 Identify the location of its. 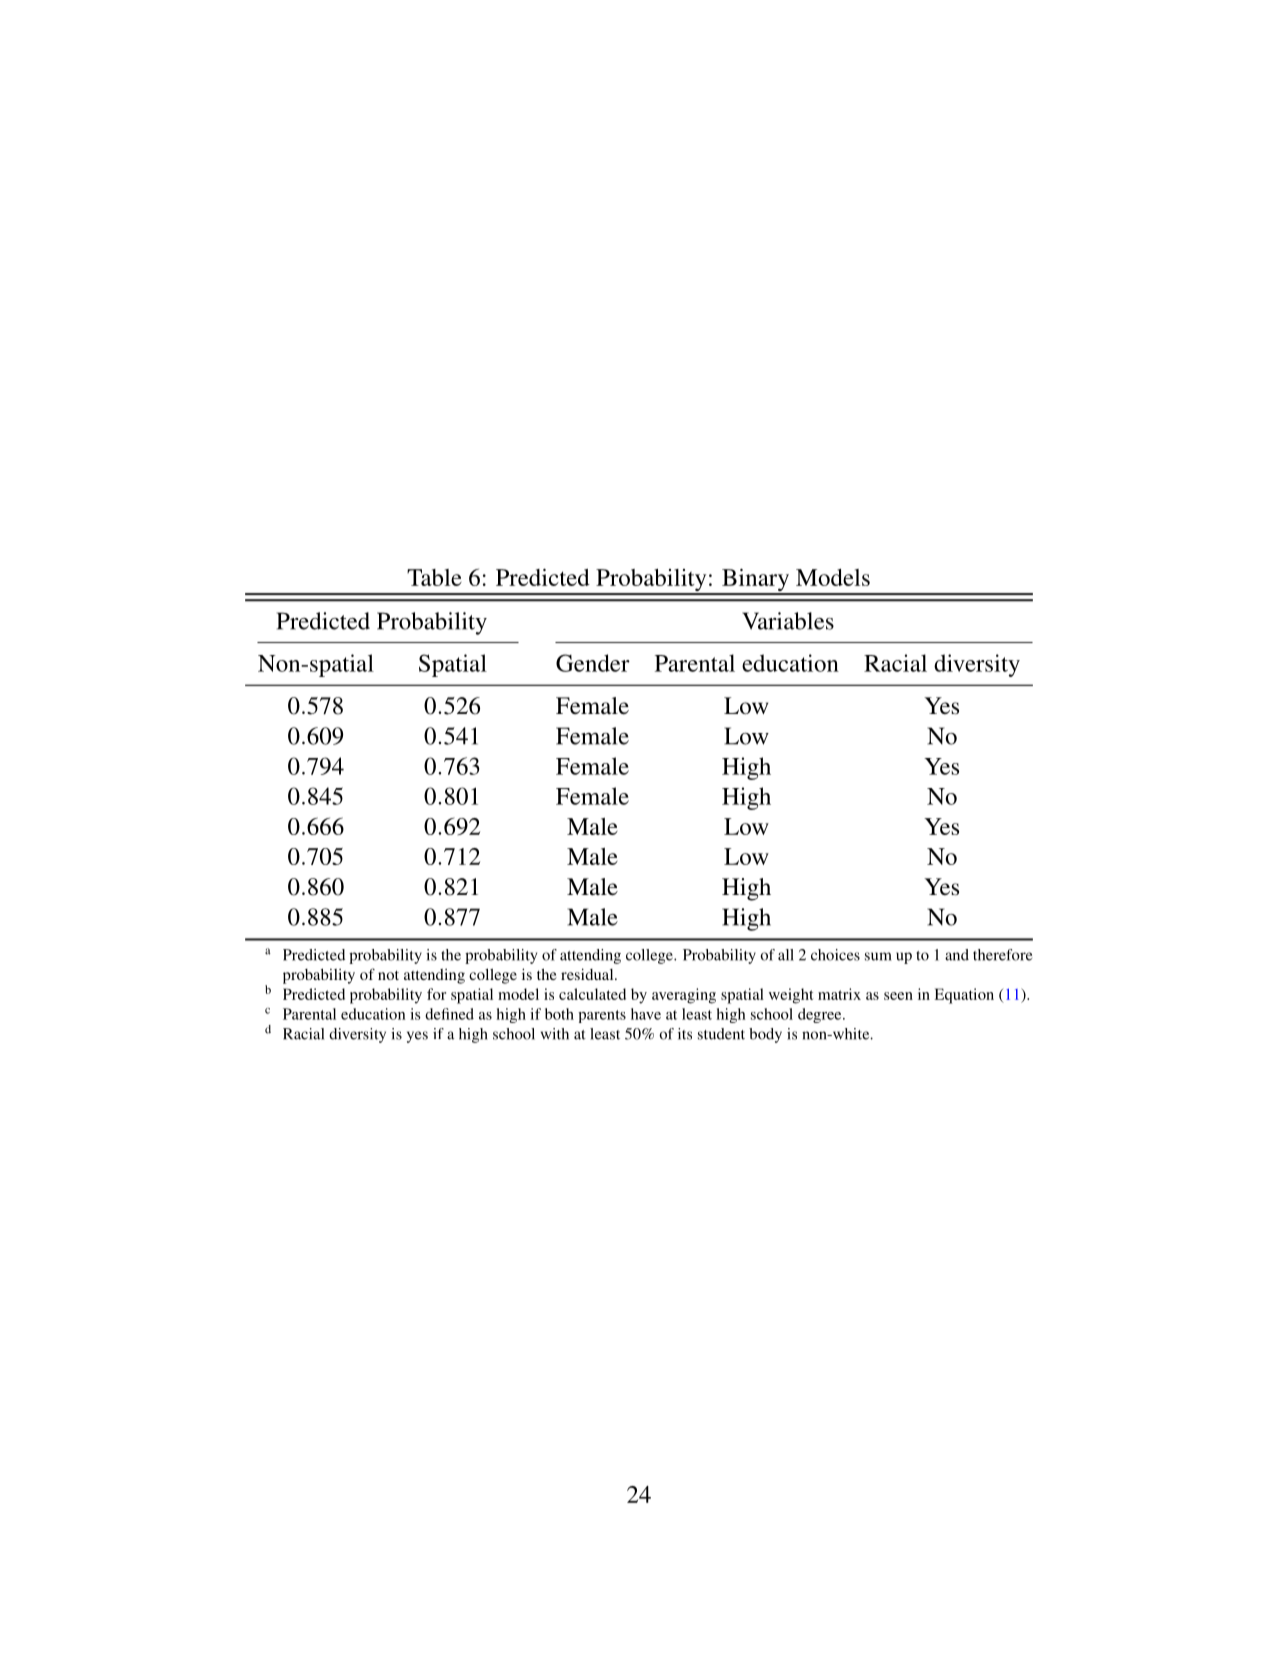
(685, 1034).
